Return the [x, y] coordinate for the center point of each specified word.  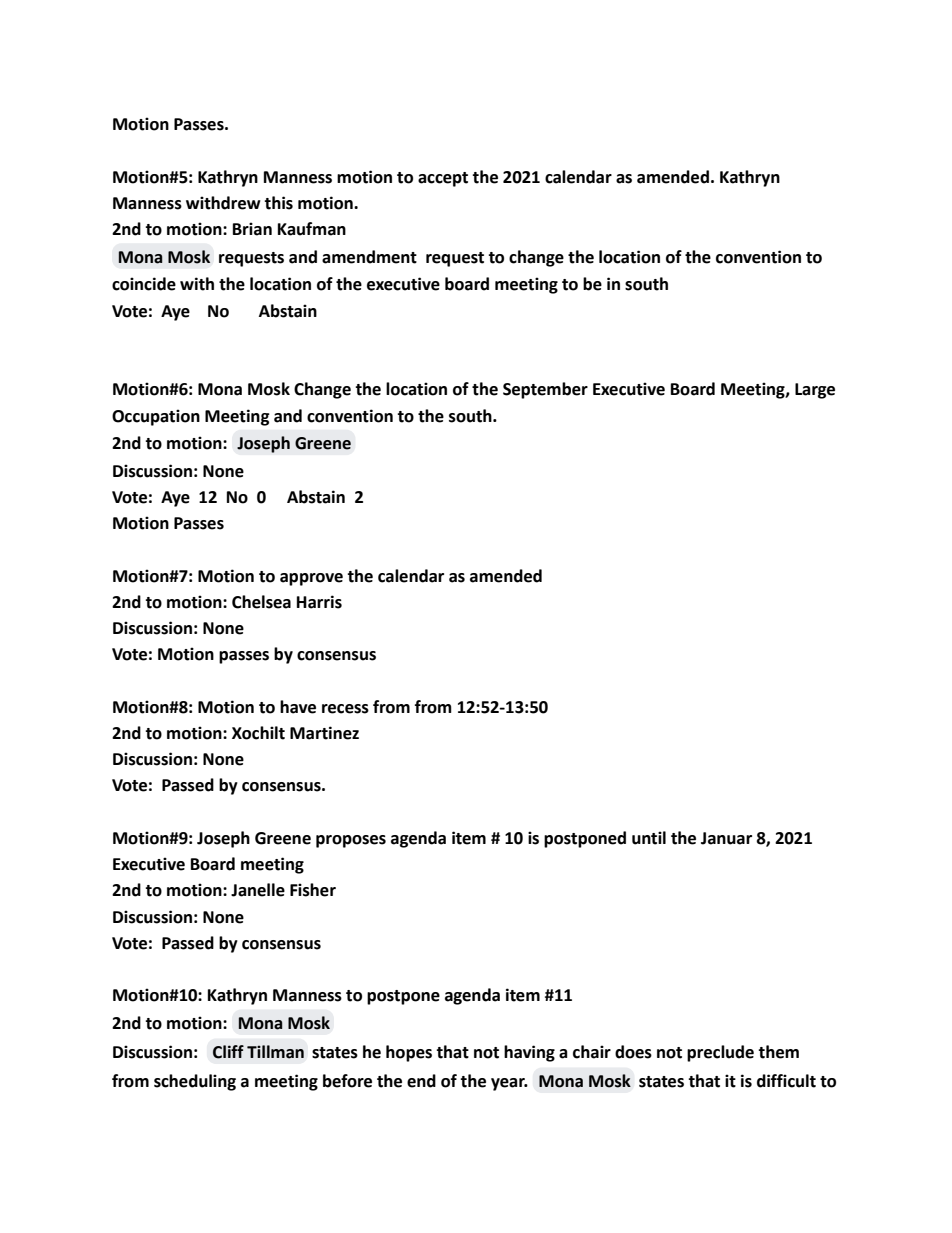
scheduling [195, 1082]
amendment [369, 257]
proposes [351, 841]
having [529, 1053]
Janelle [258, 890]
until [649, 838]
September [545, 390]
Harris [319, 602]
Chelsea [261, 602]
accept [443, 179]
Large [815, 391]
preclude [720, 1053]
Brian [252, 229]
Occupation [156, 417]
